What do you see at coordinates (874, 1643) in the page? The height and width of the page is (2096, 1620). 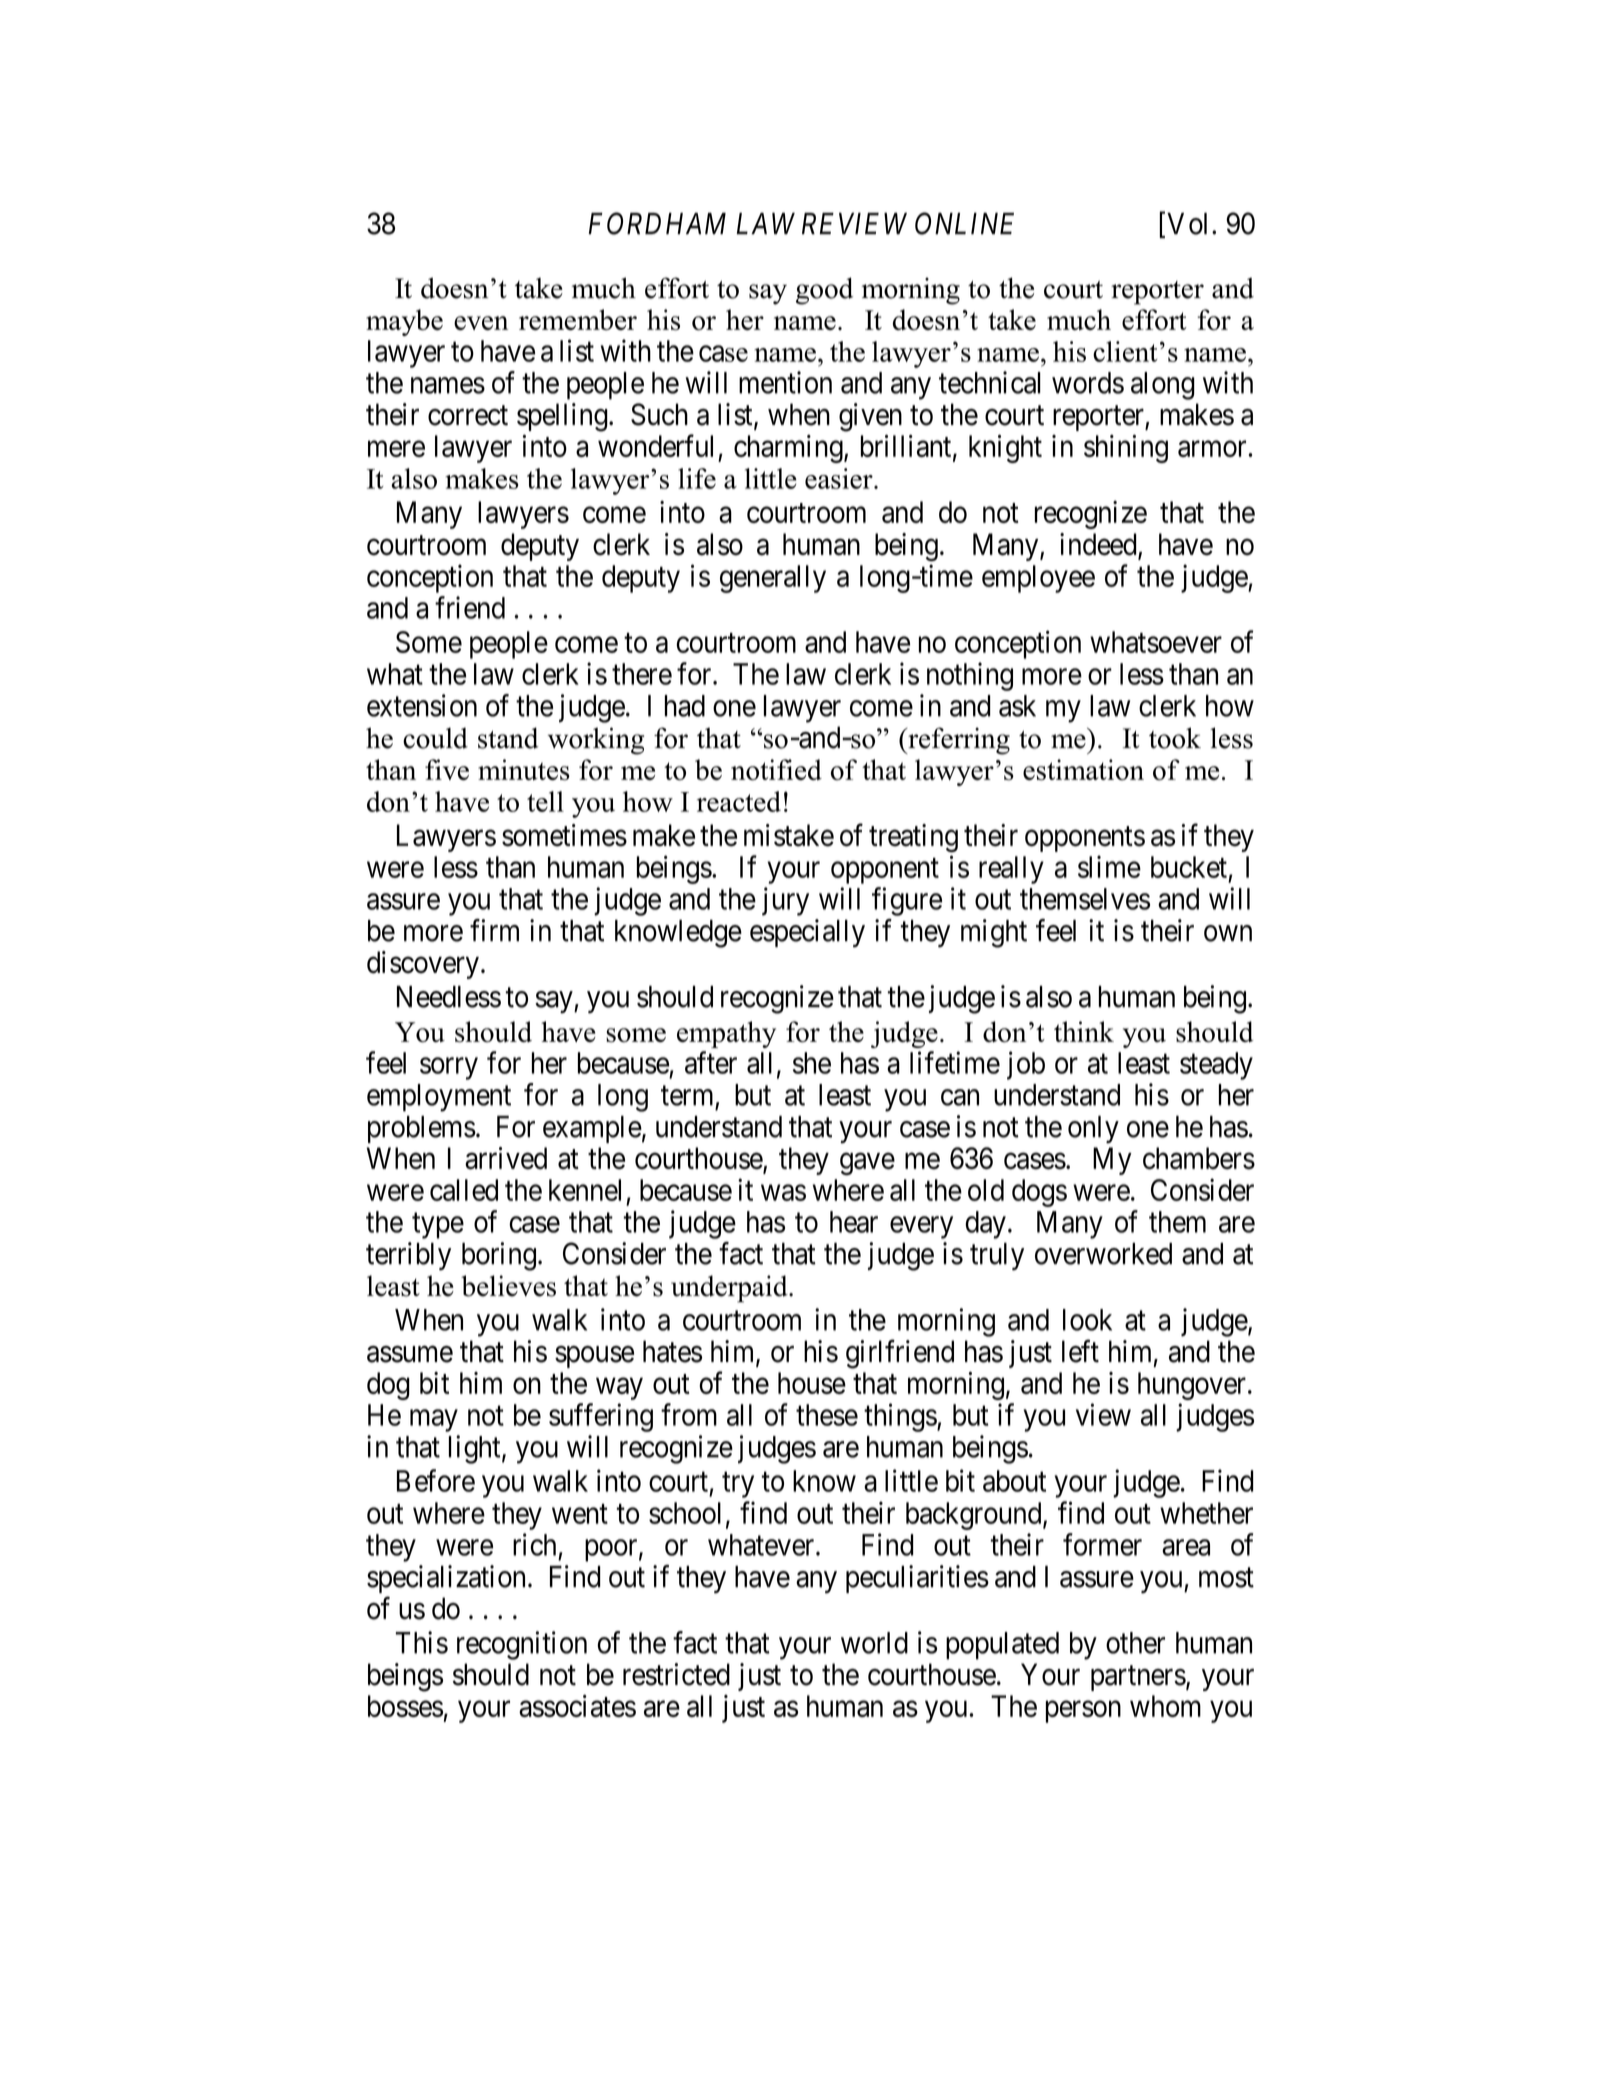 I see `world` at bounding box center [874, 1643].
